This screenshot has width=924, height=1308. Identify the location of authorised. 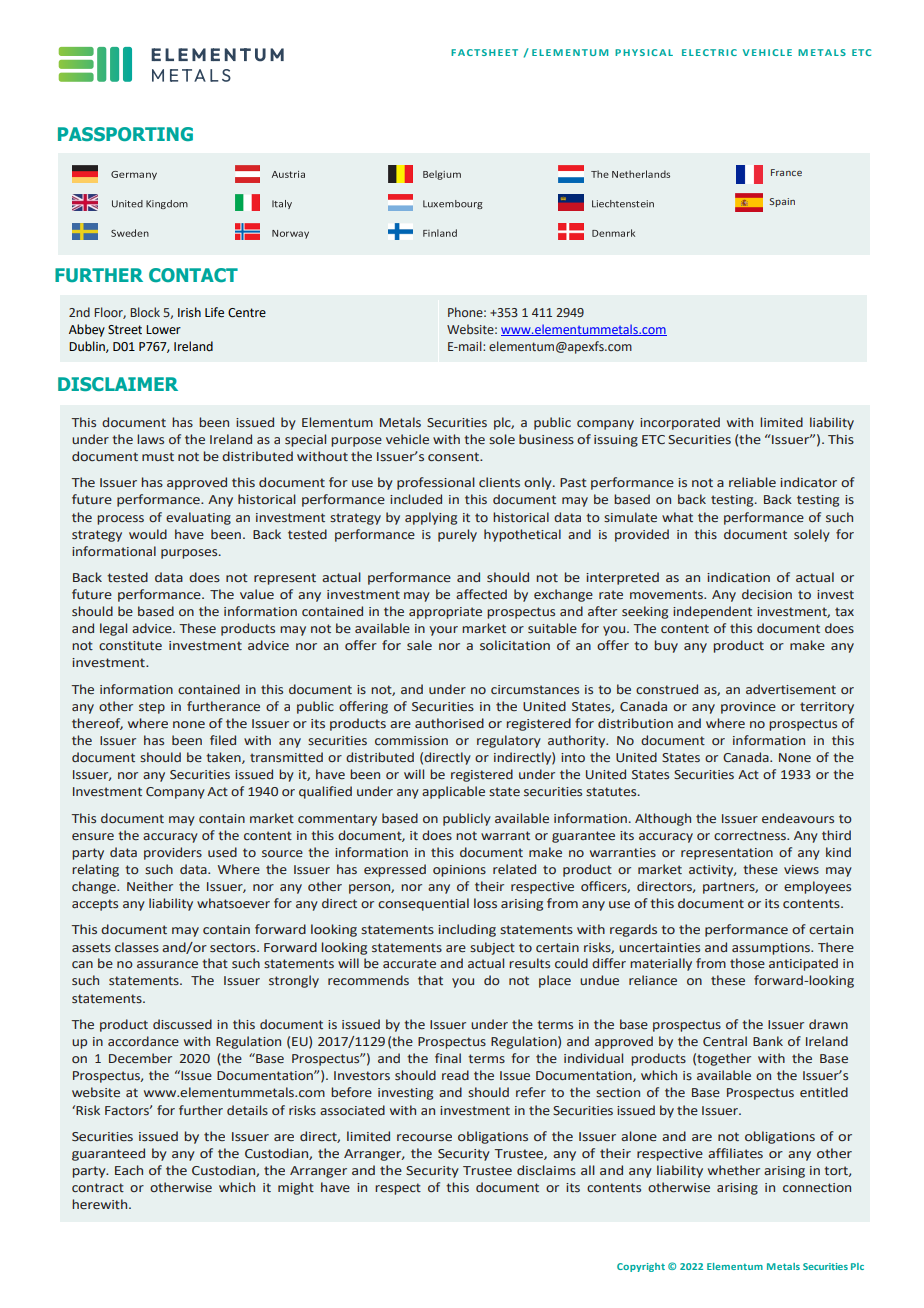
(449, 723).
